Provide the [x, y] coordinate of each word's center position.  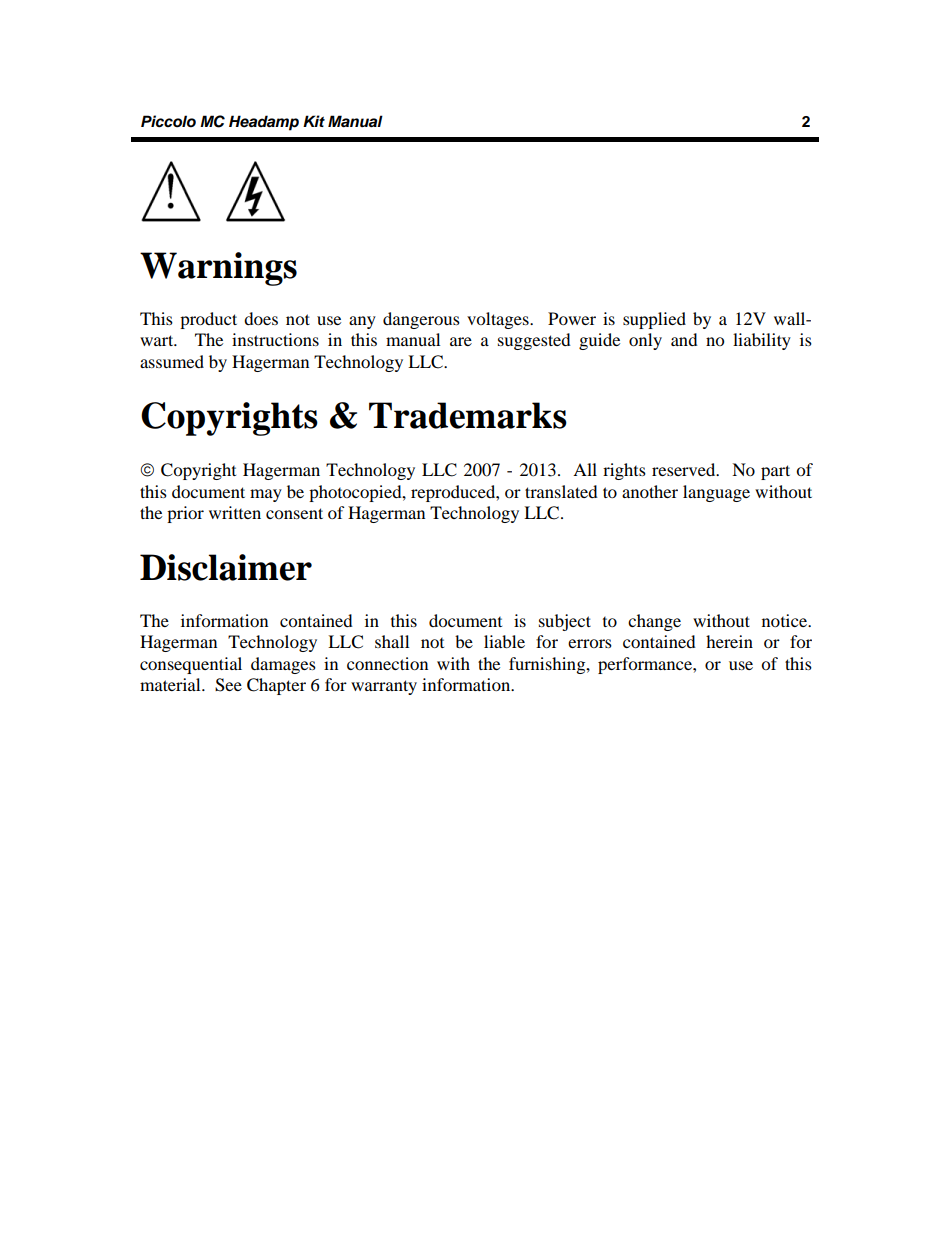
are [461, 341]
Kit [314, 121]
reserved [685, 469]
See [228, 685]
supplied [654, 320]
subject [565, 622]
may [266, 495]
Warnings [218, 269]
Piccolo [168, 121]
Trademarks [468, 415]
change [654, 622]
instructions [275, 339]
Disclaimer [226, 567]
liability [762, 341]
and [684, 339]
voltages [499, 320]
